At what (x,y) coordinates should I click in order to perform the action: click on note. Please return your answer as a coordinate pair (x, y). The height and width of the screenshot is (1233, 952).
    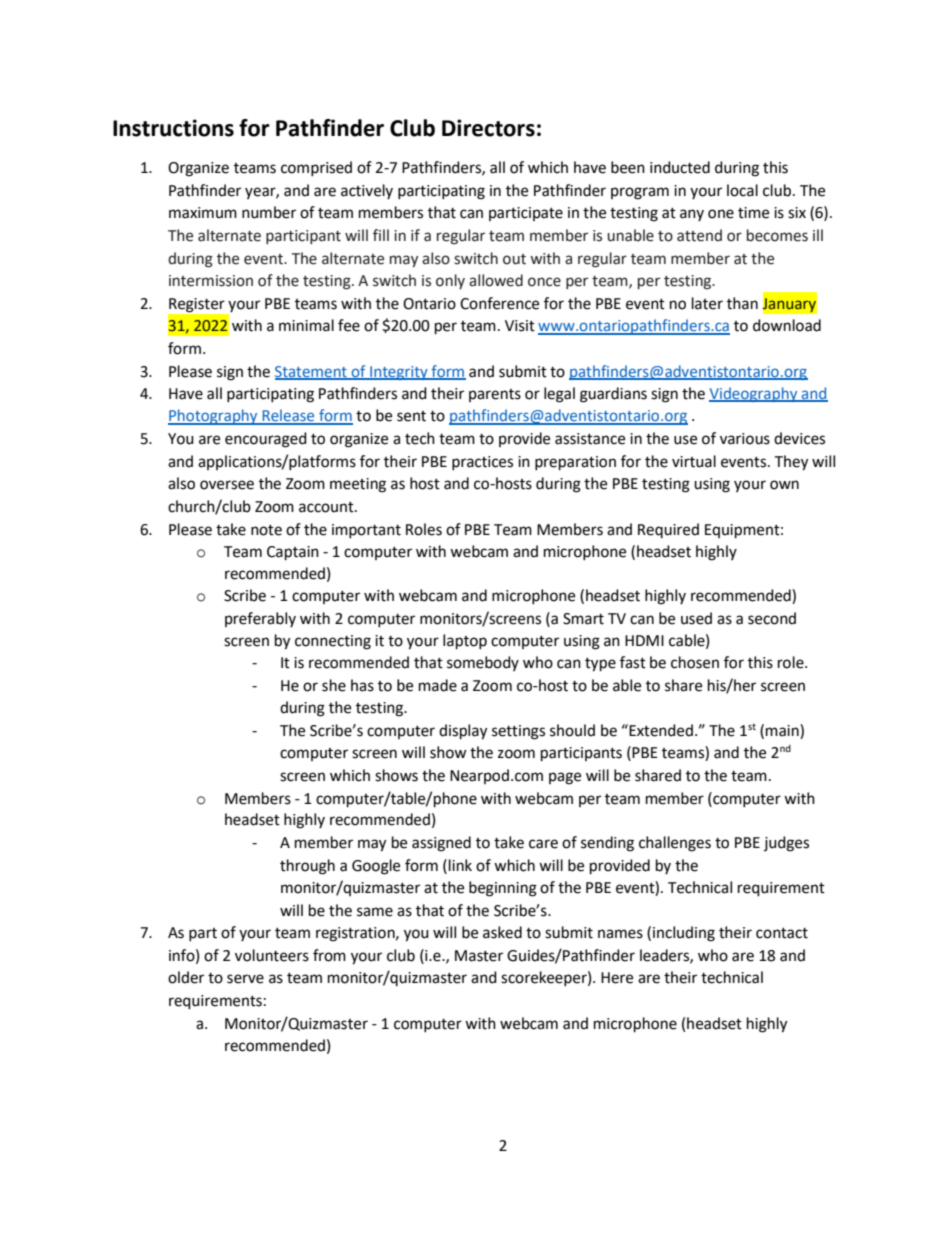
    Looking at the image, I should click on (266, 530).
